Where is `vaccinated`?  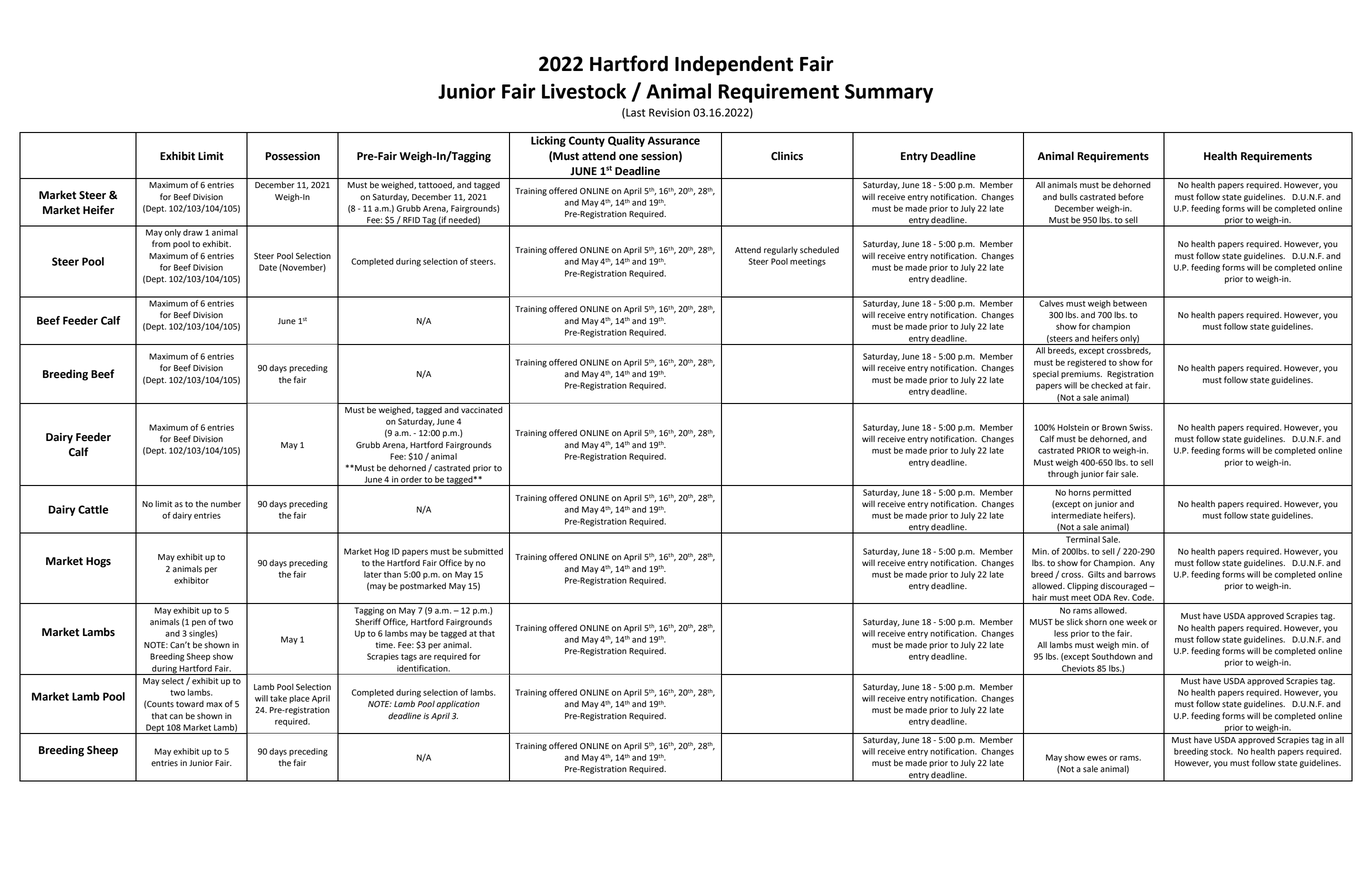
vaccinated is located at coordinates (482, 410).
